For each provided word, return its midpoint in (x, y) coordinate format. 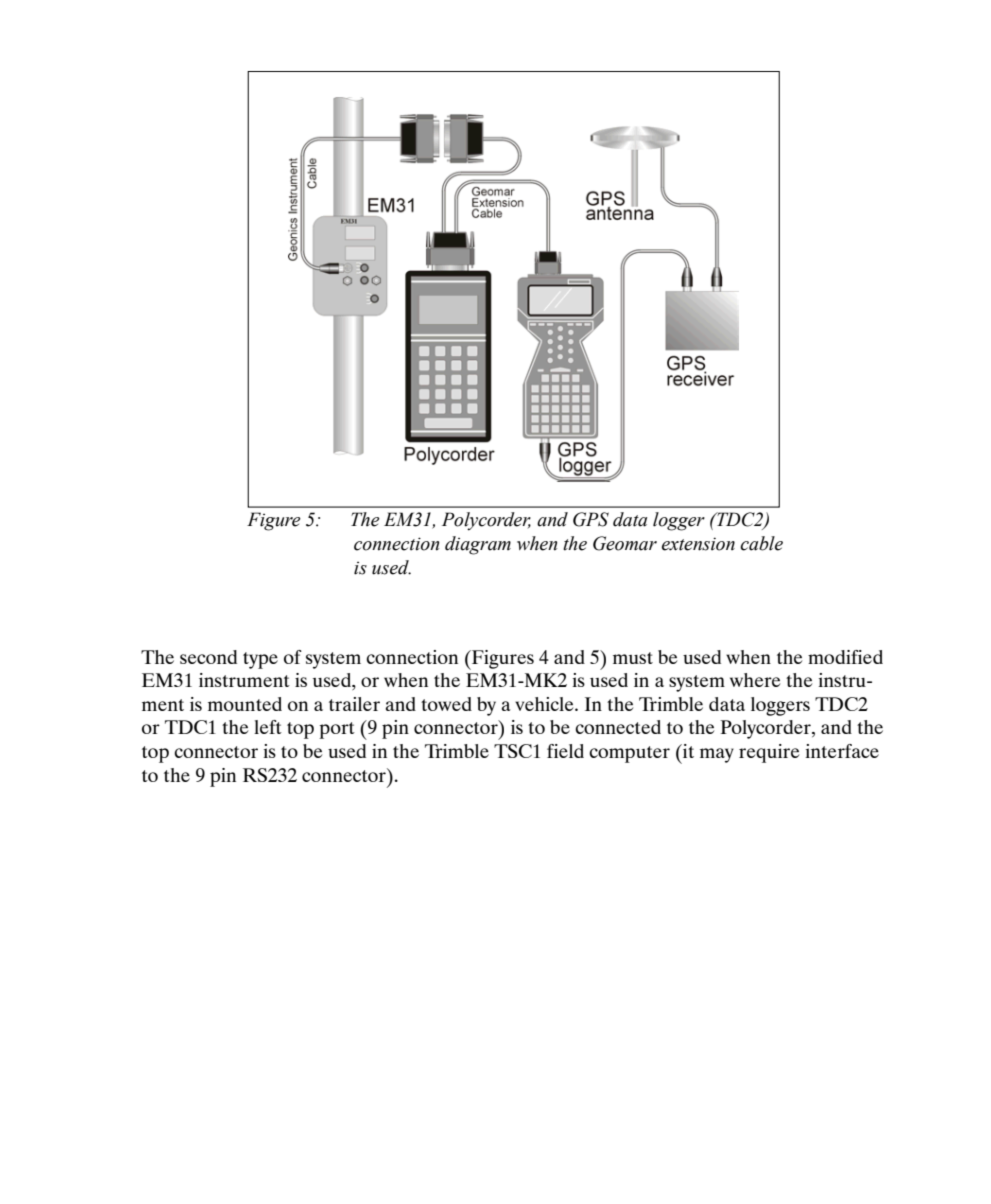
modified (845, 657)
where (755, 680)
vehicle (545, 704)
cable (761, 543)
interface (842, 751)
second (208, 657)
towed (446, 704)
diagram (478, 545)
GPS (591, 519)
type (260, 660)
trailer (354, 704)
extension (698, 544)
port (337, 730)
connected (618, 727)
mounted (245, 704)
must (633, 658)
